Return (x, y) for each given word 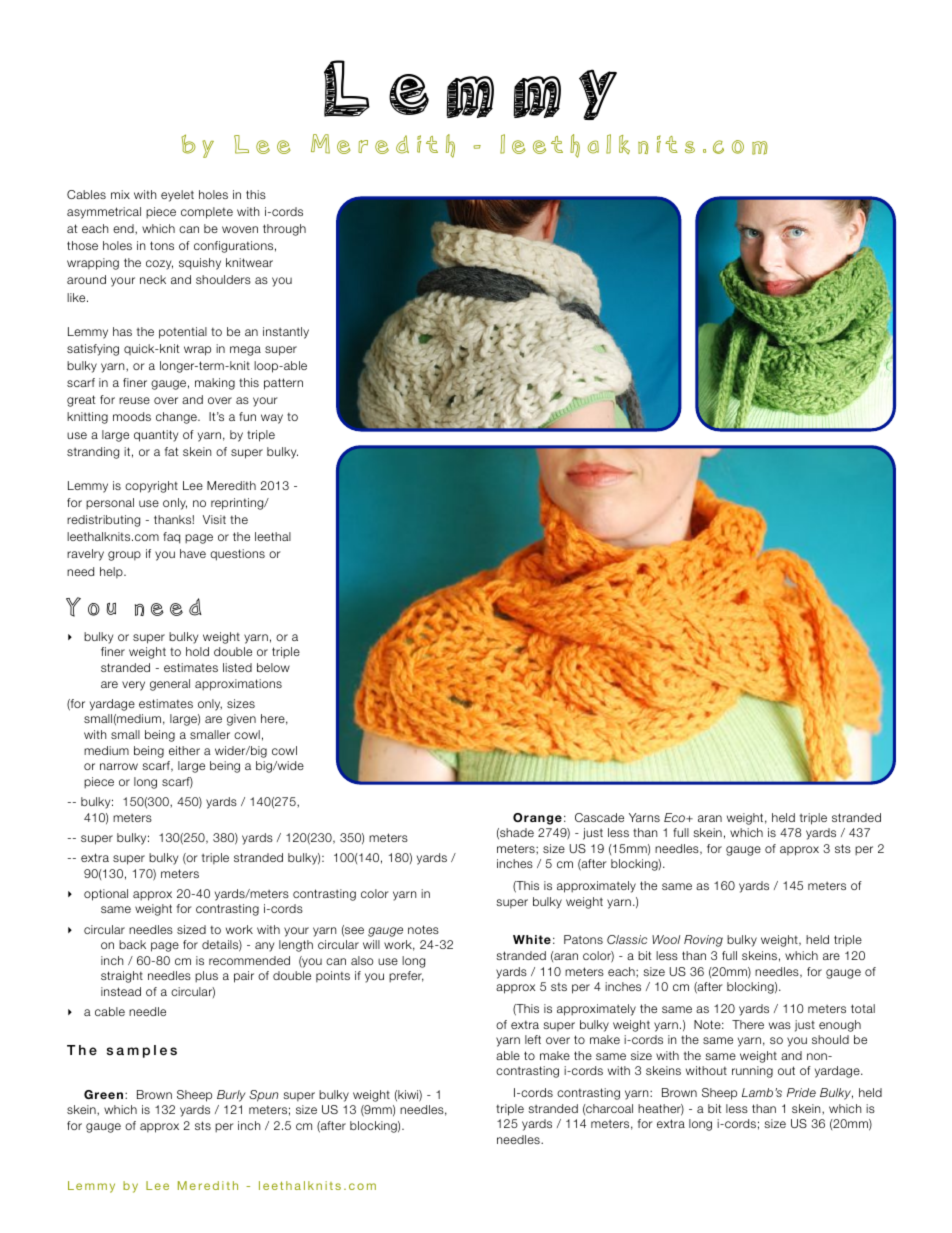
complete (207, 213)
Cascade (599, 817)
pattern (283, 384)
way (272, 419)
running (752, 1072)
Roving (703, 941)
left (533, 1039)
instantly (286, 333)
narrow (119, 766)
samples (142, 1051)
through (284, 230)
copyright (151, 487)
